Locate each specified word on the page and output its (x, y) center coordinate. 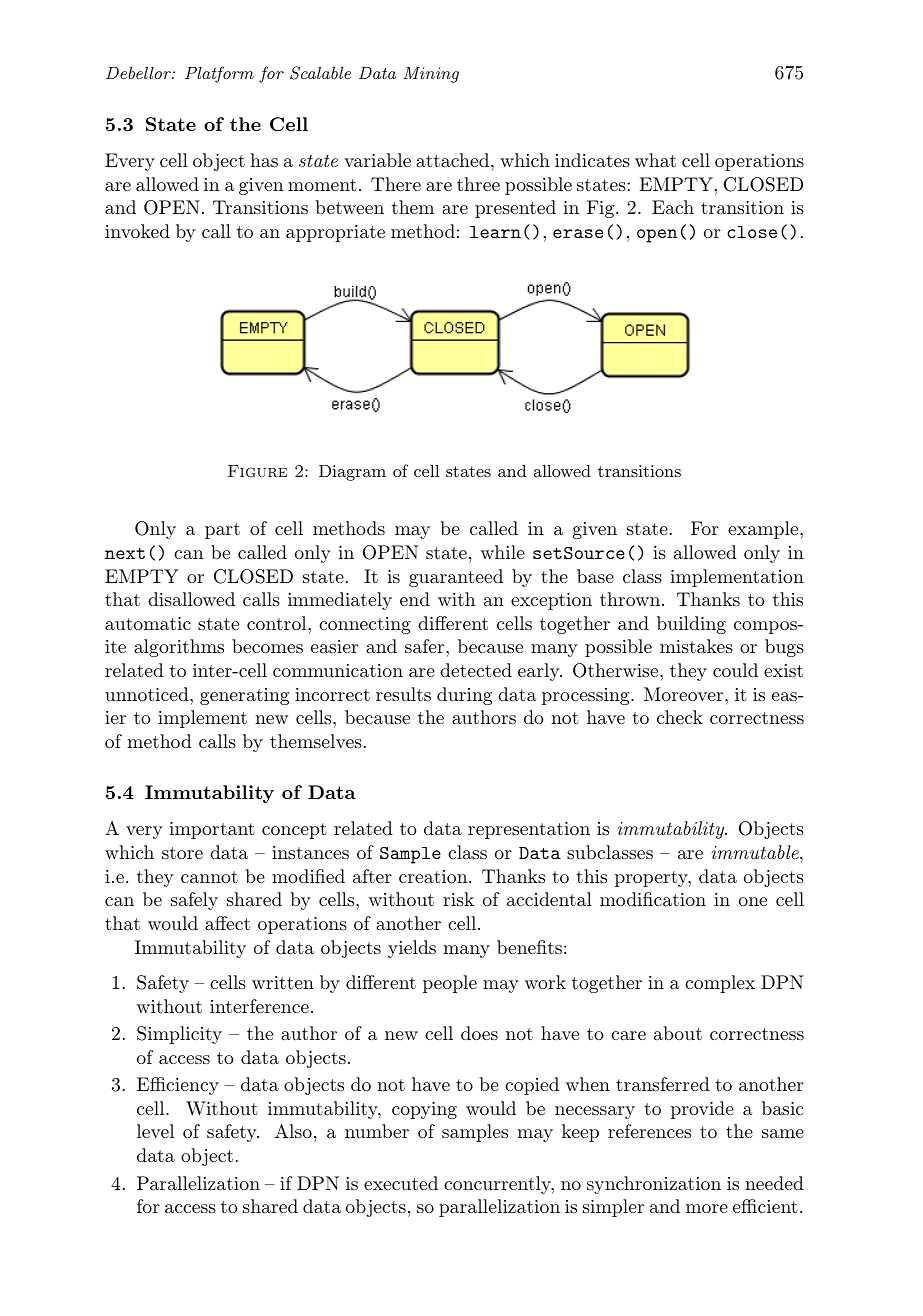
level (155, 1131)
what (655, 160)
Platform (219, 74)
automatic (148, 623)
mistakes (696, 646)
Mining (431, 75)
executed (401, 1183)
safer (426, 646)
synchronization (654, 1185)
